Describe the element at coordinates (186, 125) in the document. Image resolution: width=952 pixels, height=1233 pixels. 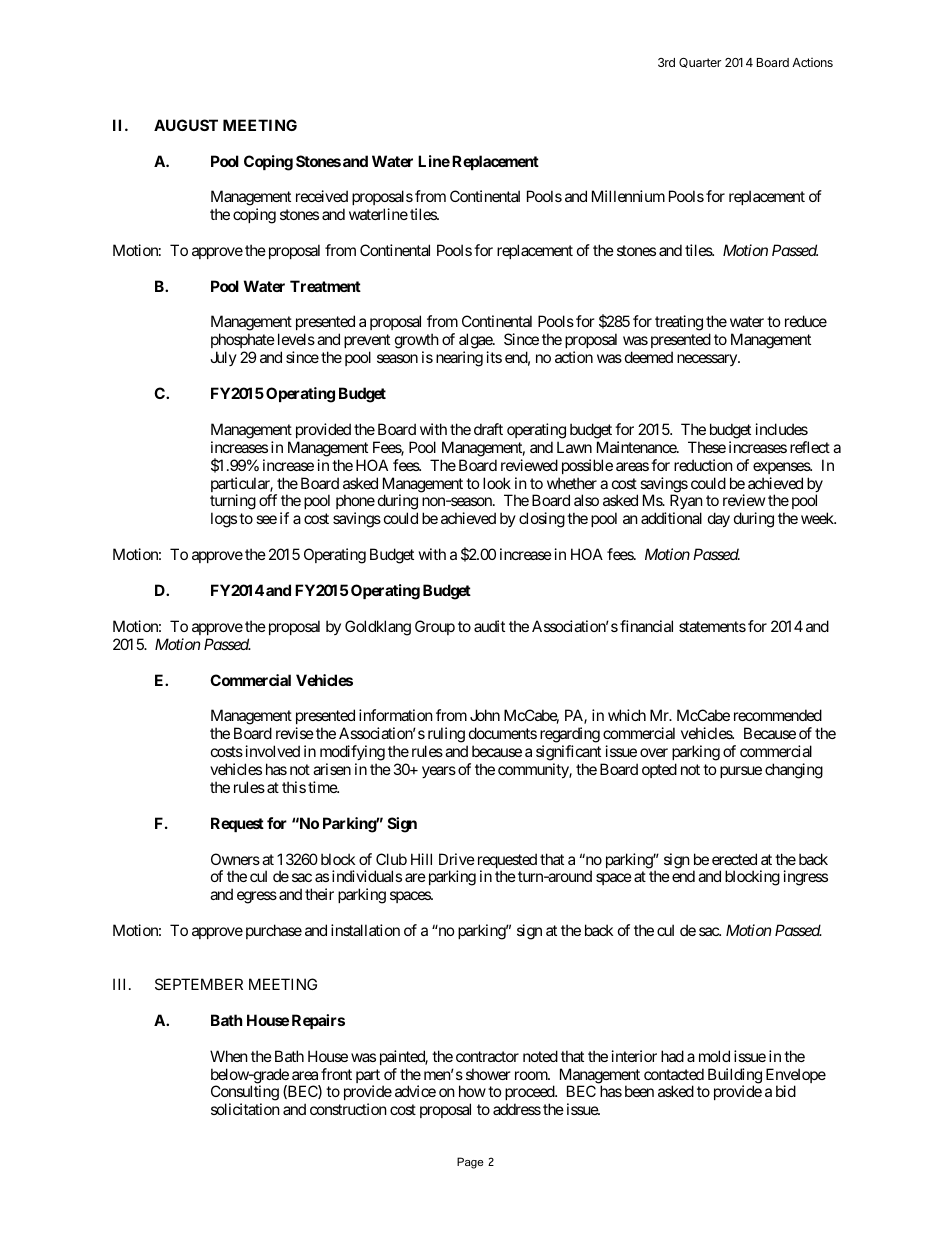
I see `AUGUST` at that location.
